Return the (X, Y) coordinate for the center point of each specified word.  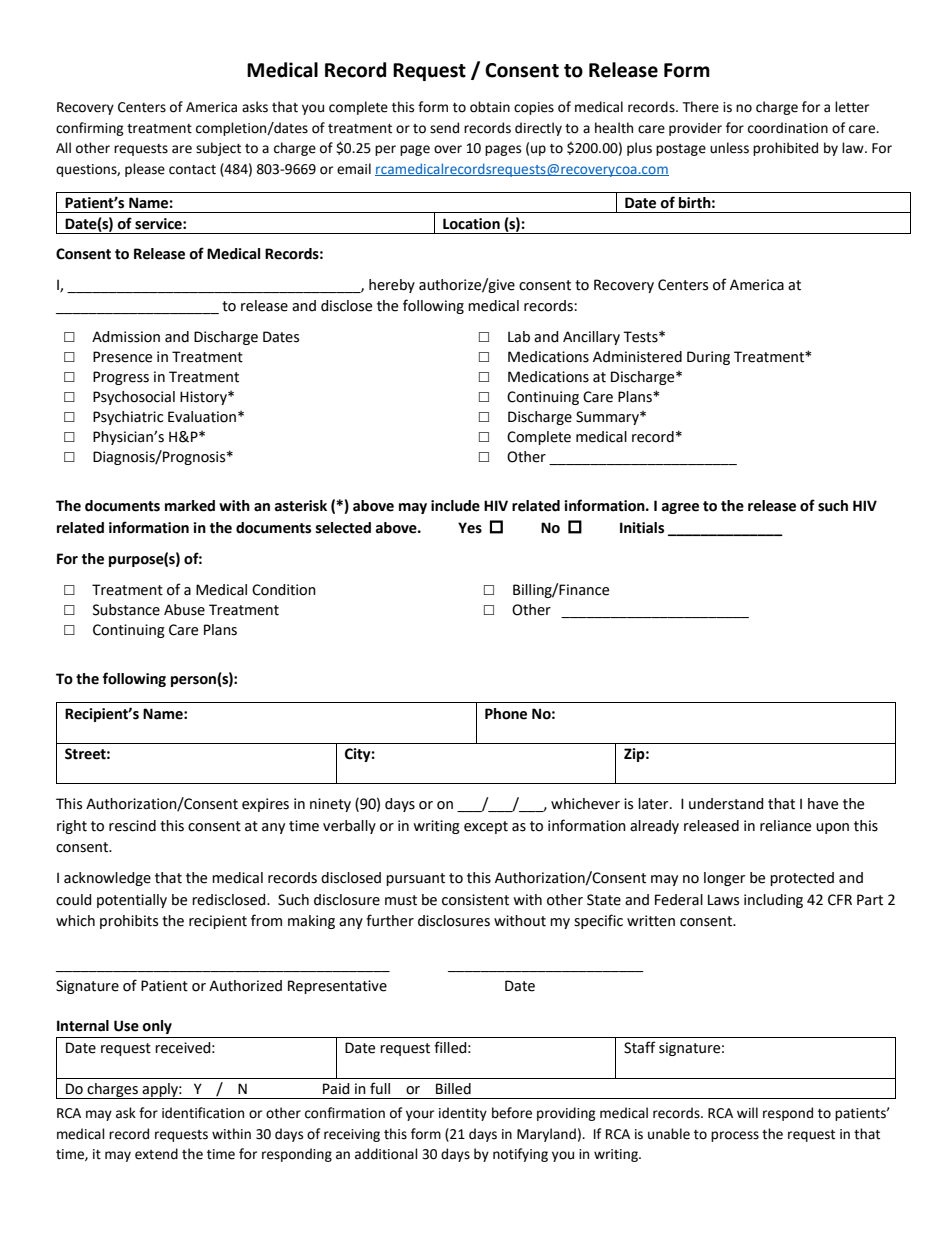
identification (203, 1113)
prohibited (785, 149)
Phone (506, 714)
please (145, 170)
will (747, 1112)
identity (463, 1114)
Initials (642, 528)
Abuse (184, 610)
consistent (475, 900)
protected (802, 879)
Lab (519, 337)
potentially (132, 901)
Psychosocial (134, 398)
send (444, 128)
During (708, 358)
